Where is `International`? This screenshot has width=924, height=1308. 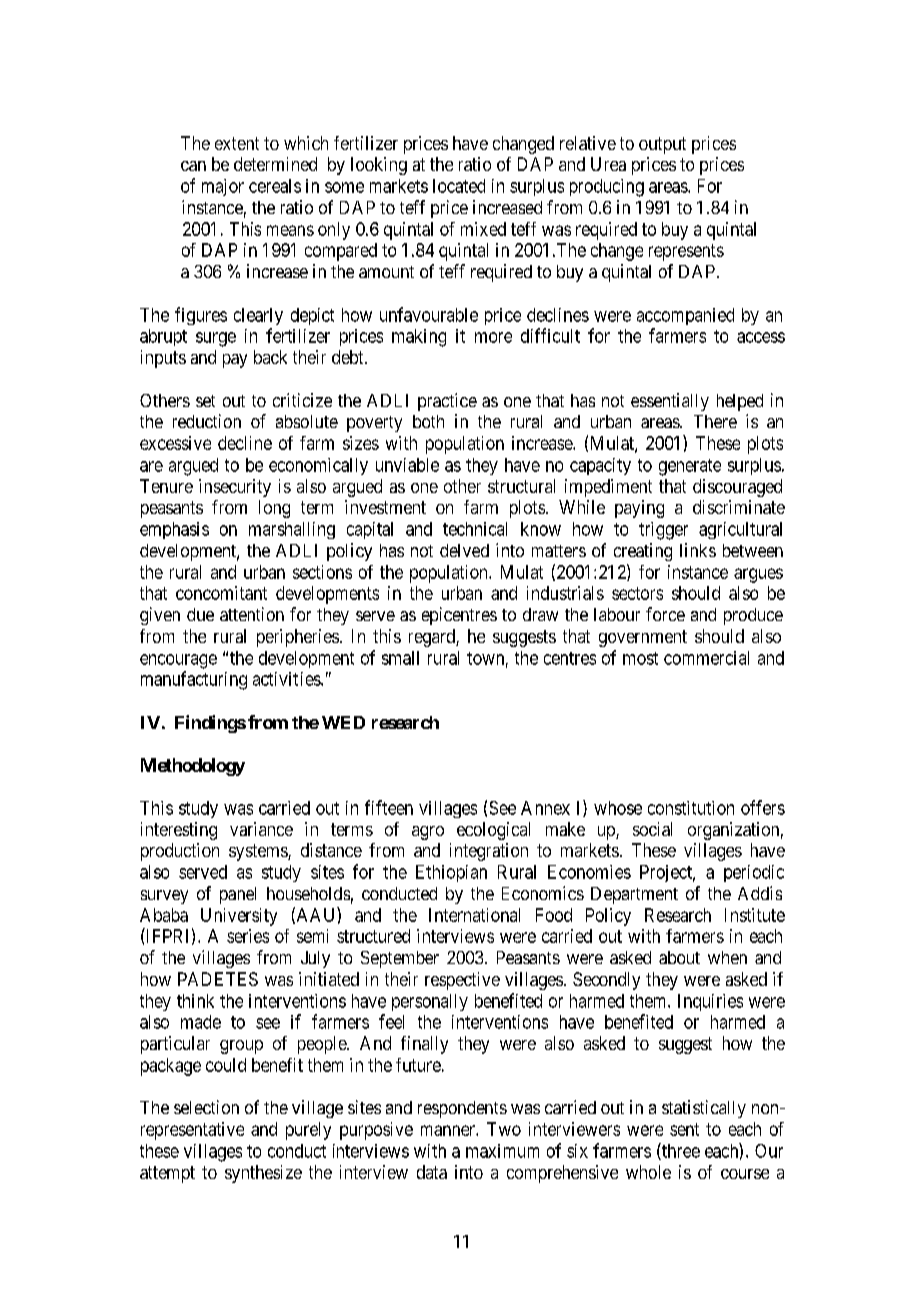
International is located at coordinates (474, 915).
